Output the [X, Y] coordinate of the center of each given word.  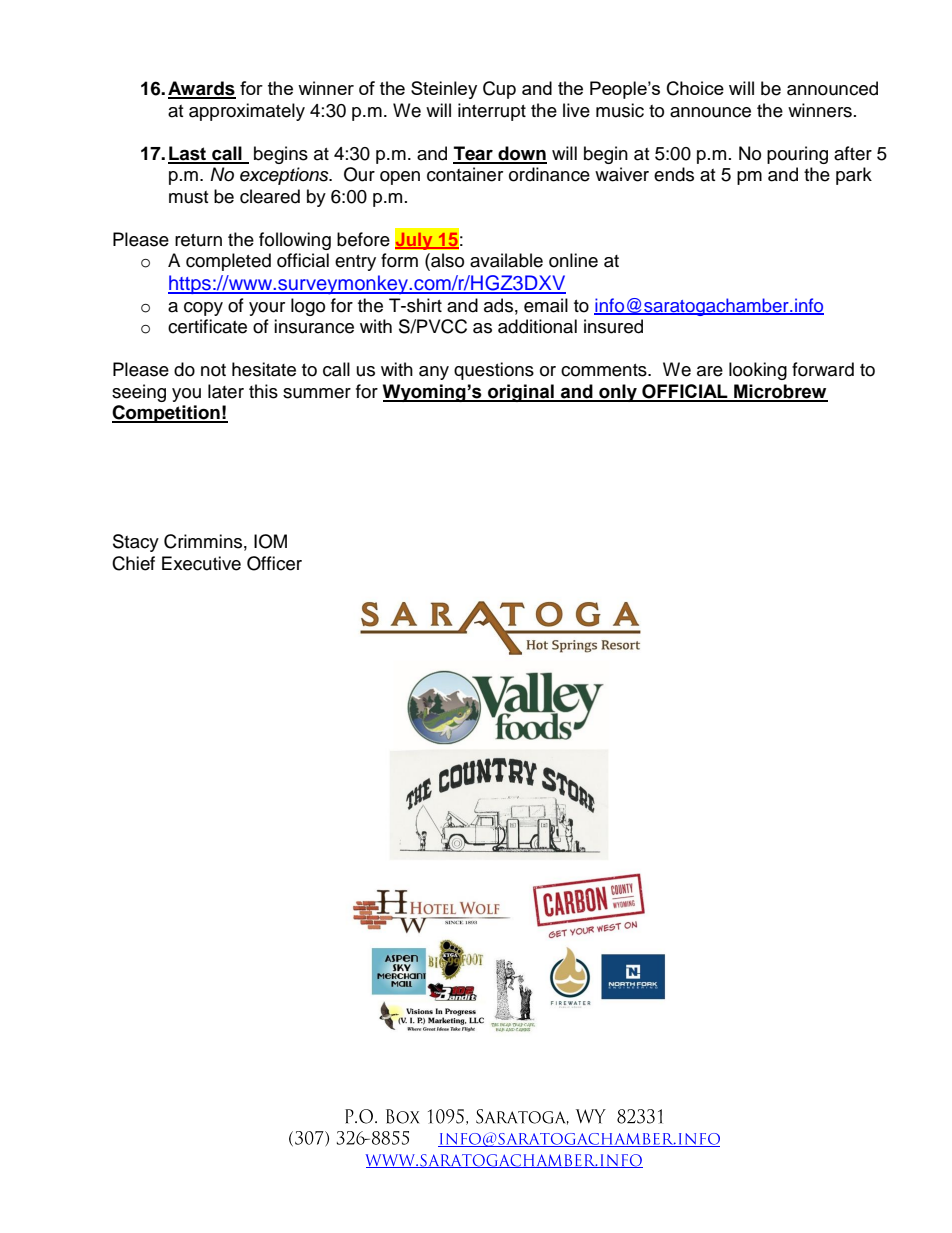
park [854, 176]
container [465, 174]
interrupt [492, 112]
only [618, 393]
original [521, 393]
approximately [247, 112]
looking [758, 371]
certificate [207, 326]
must [188, 197]
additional [537, 326]
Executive [201, 563]
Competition [167, 414]
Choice [695, 88]
